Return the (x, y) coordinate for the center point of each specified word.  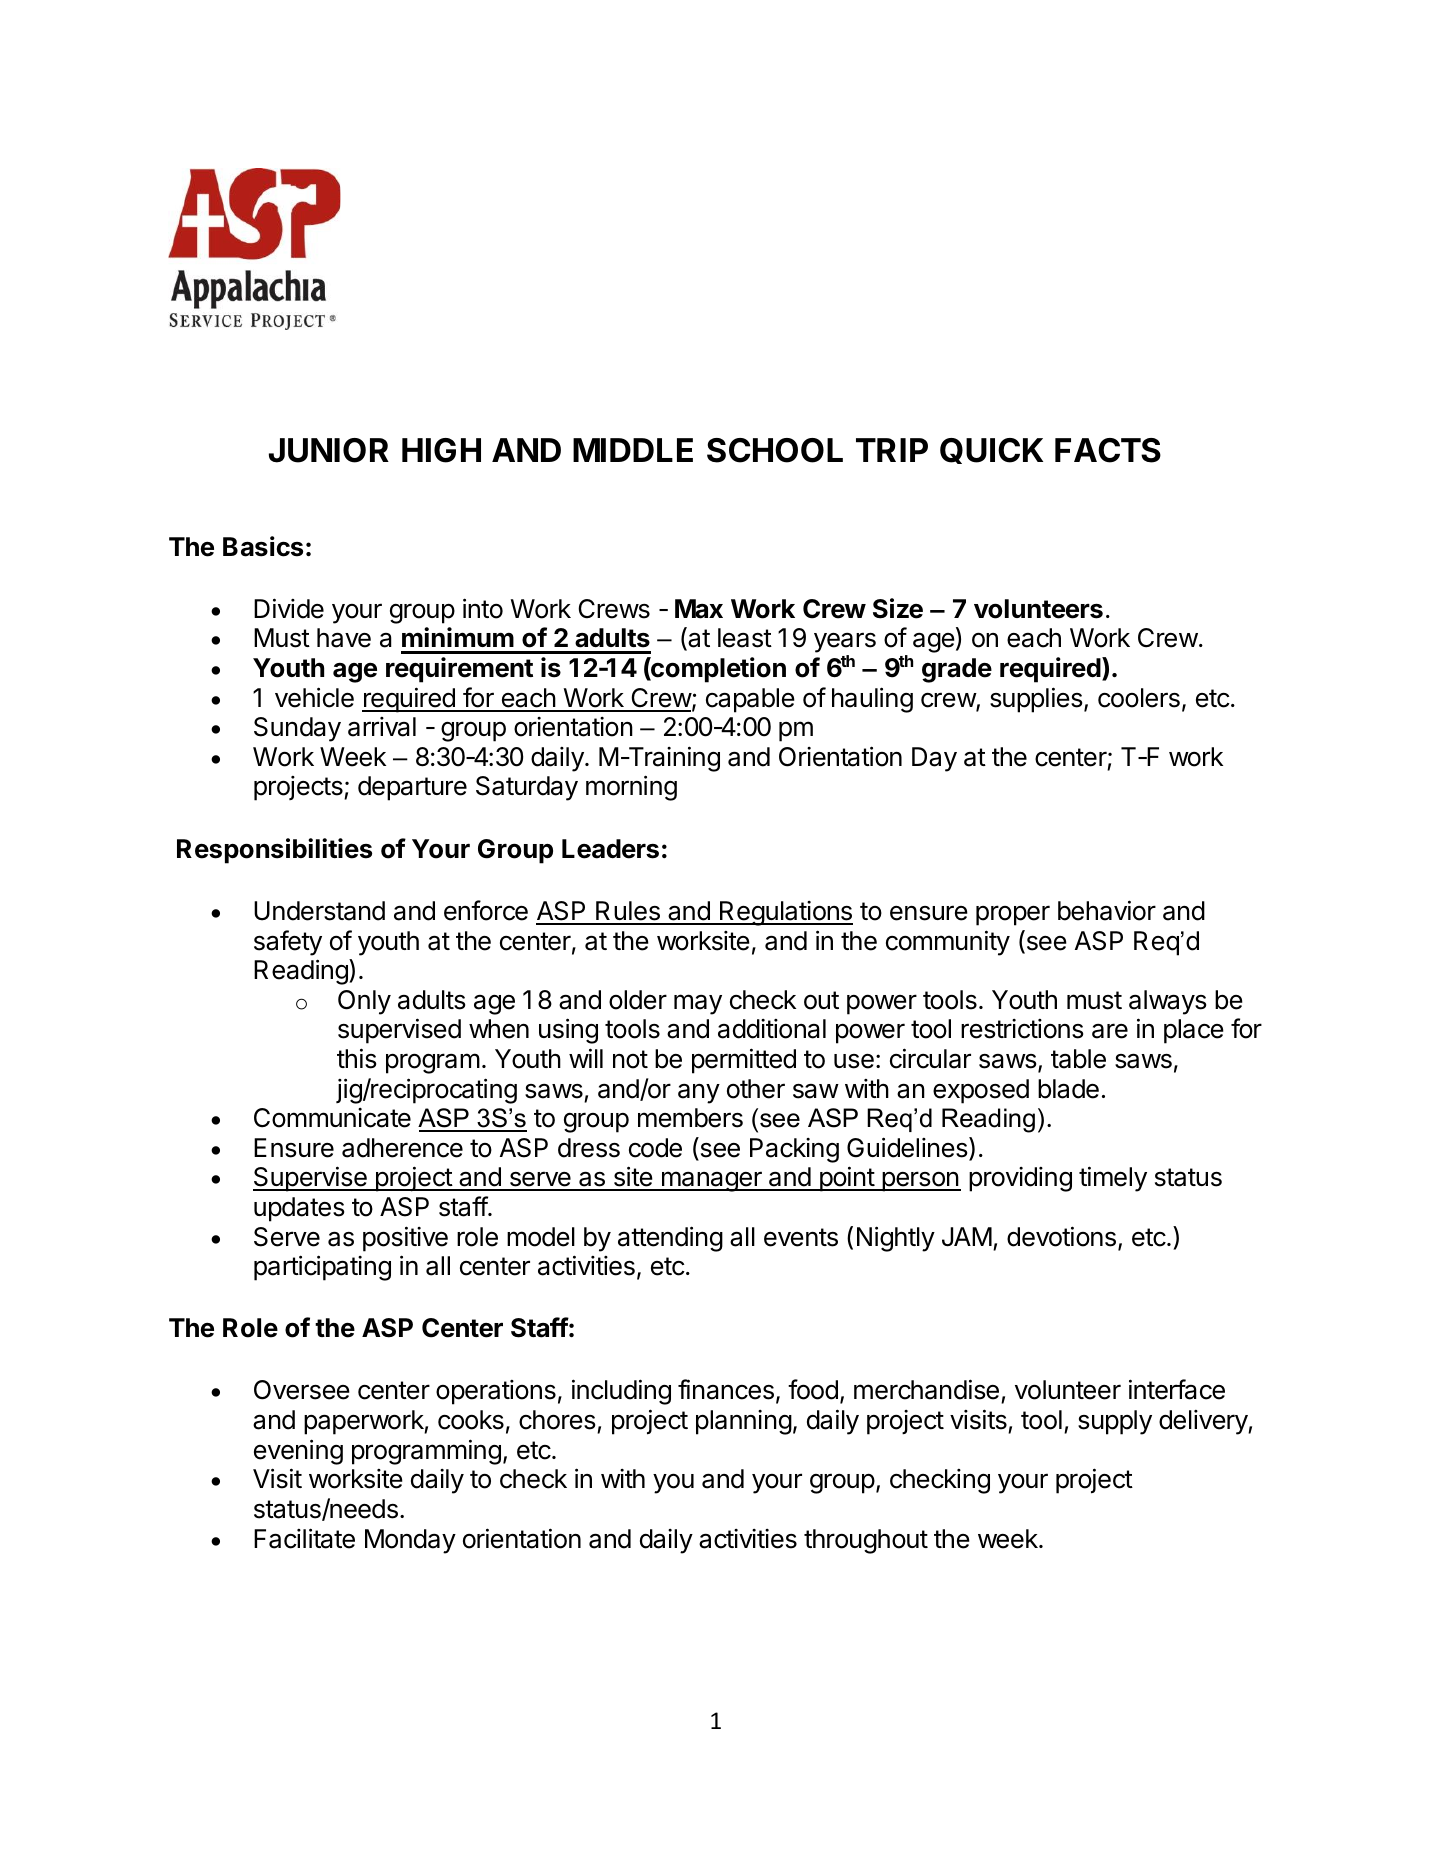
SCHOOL (775, 450)
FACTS (1108, 450)
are (1110, 1031)
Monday (410, 1541)
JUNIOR (329, 450)
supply (1115, 1422)
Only (364, 1002)
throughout (866, 1541)
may (698, 1004)
